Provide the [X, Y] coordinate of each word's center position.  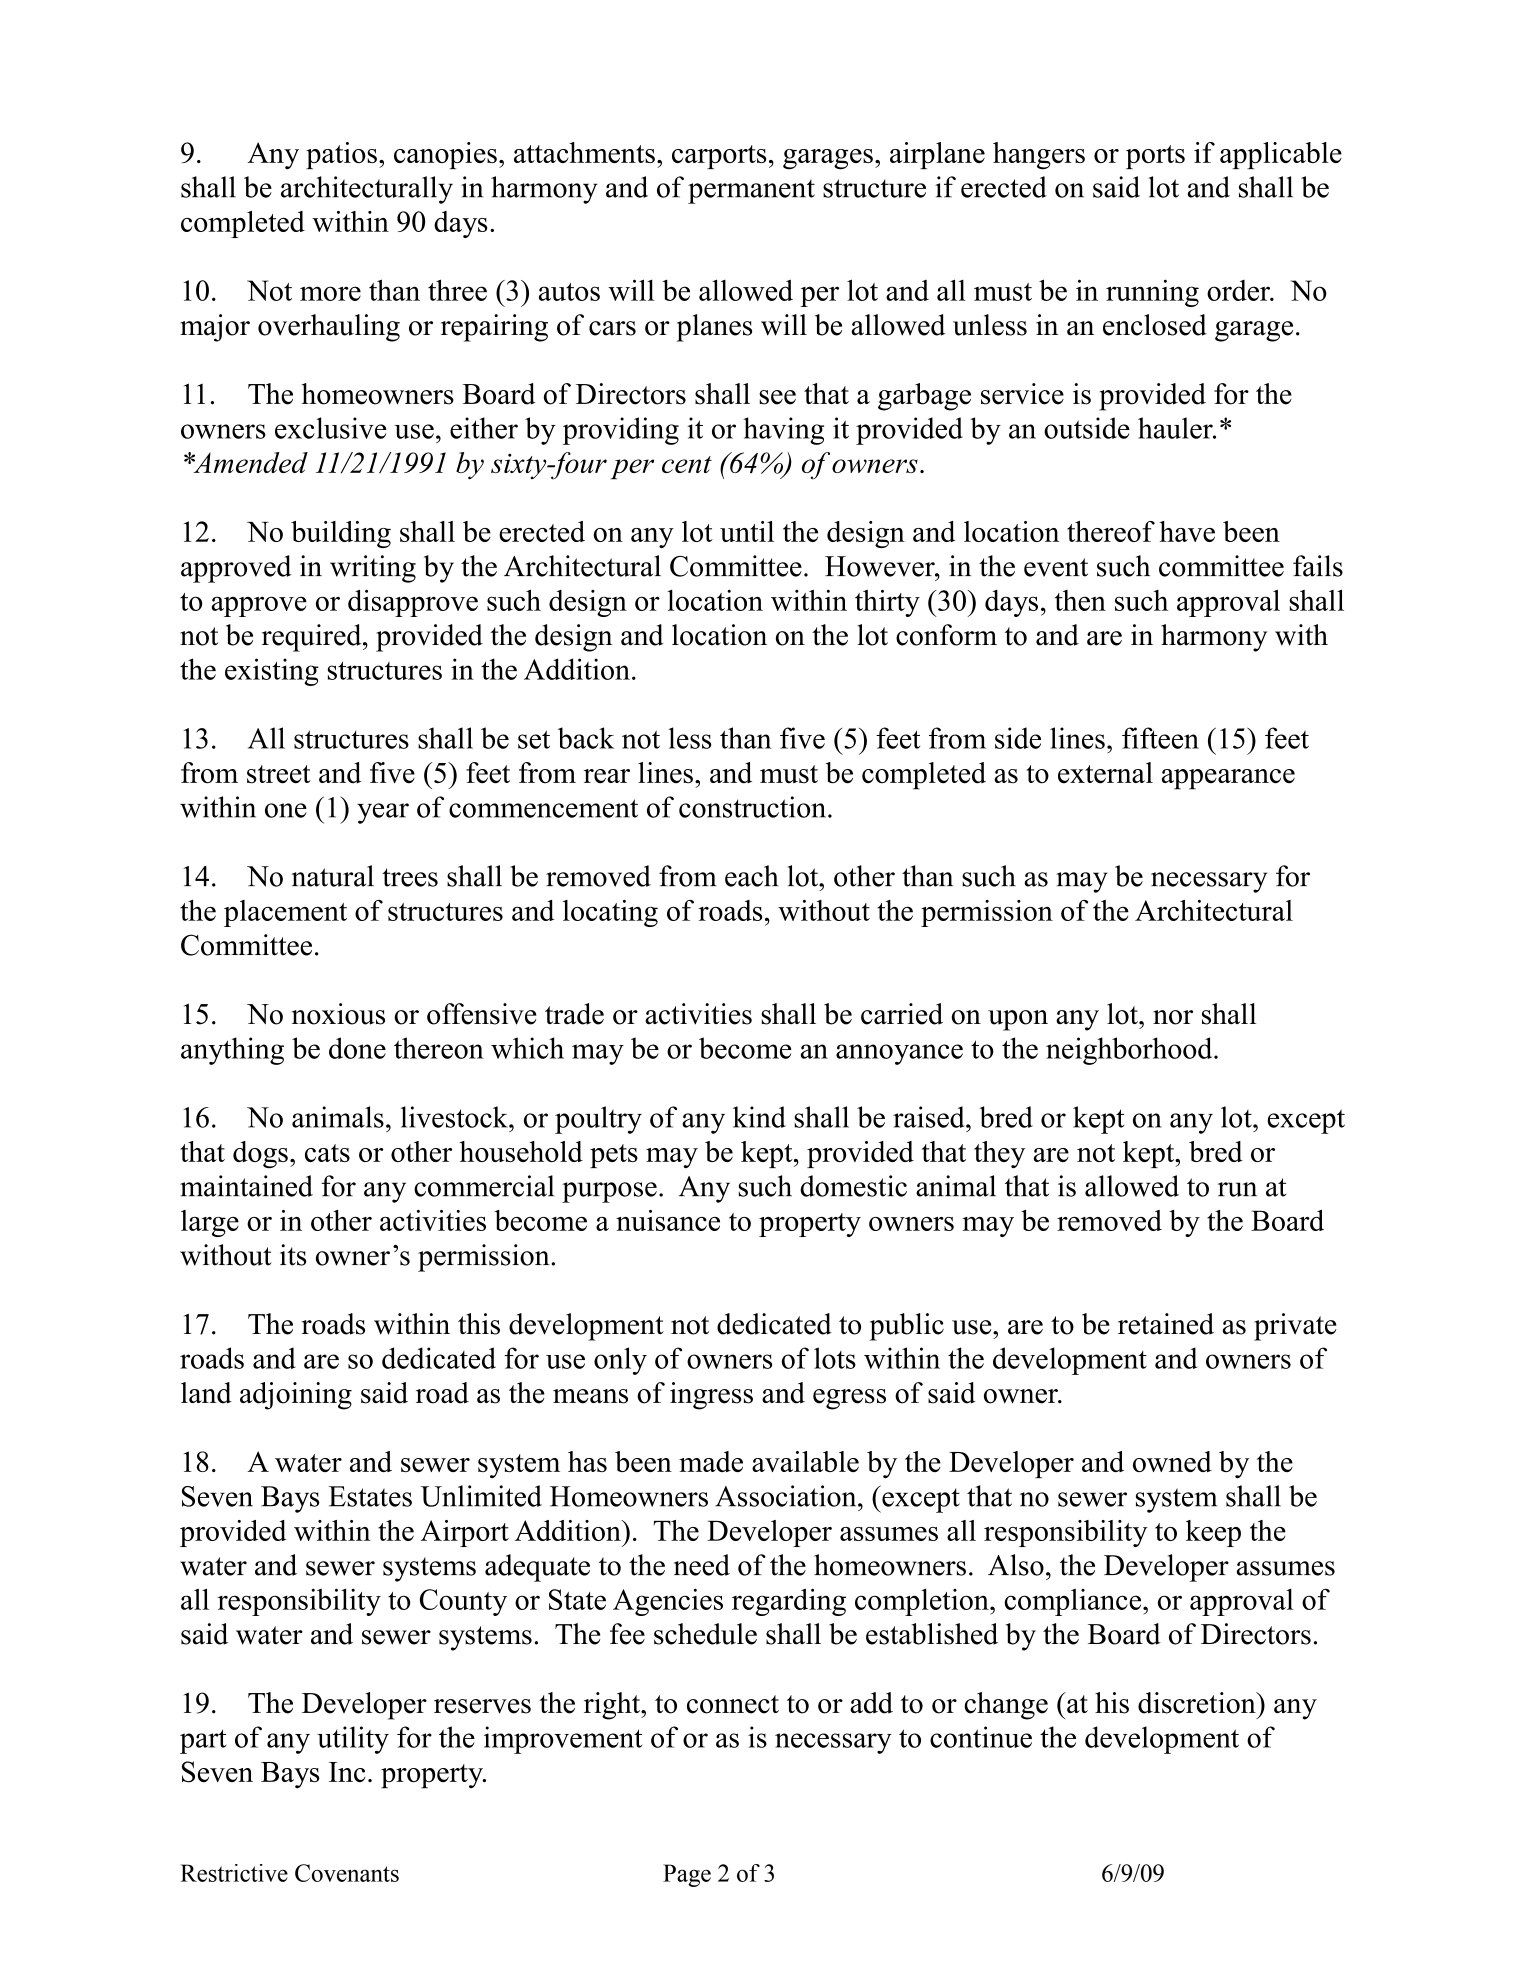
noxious [338, 1014]
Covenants [347, 1873]
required [313, 638]
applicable [1281, 155]
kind [759, 1117]
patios [341, 155]
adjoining [296, 1396]
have [1187, 531]
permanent [751, 192]
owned [1172, 1461]
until [747, 531]
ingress [711, 1396]
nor [1173, 1017]
